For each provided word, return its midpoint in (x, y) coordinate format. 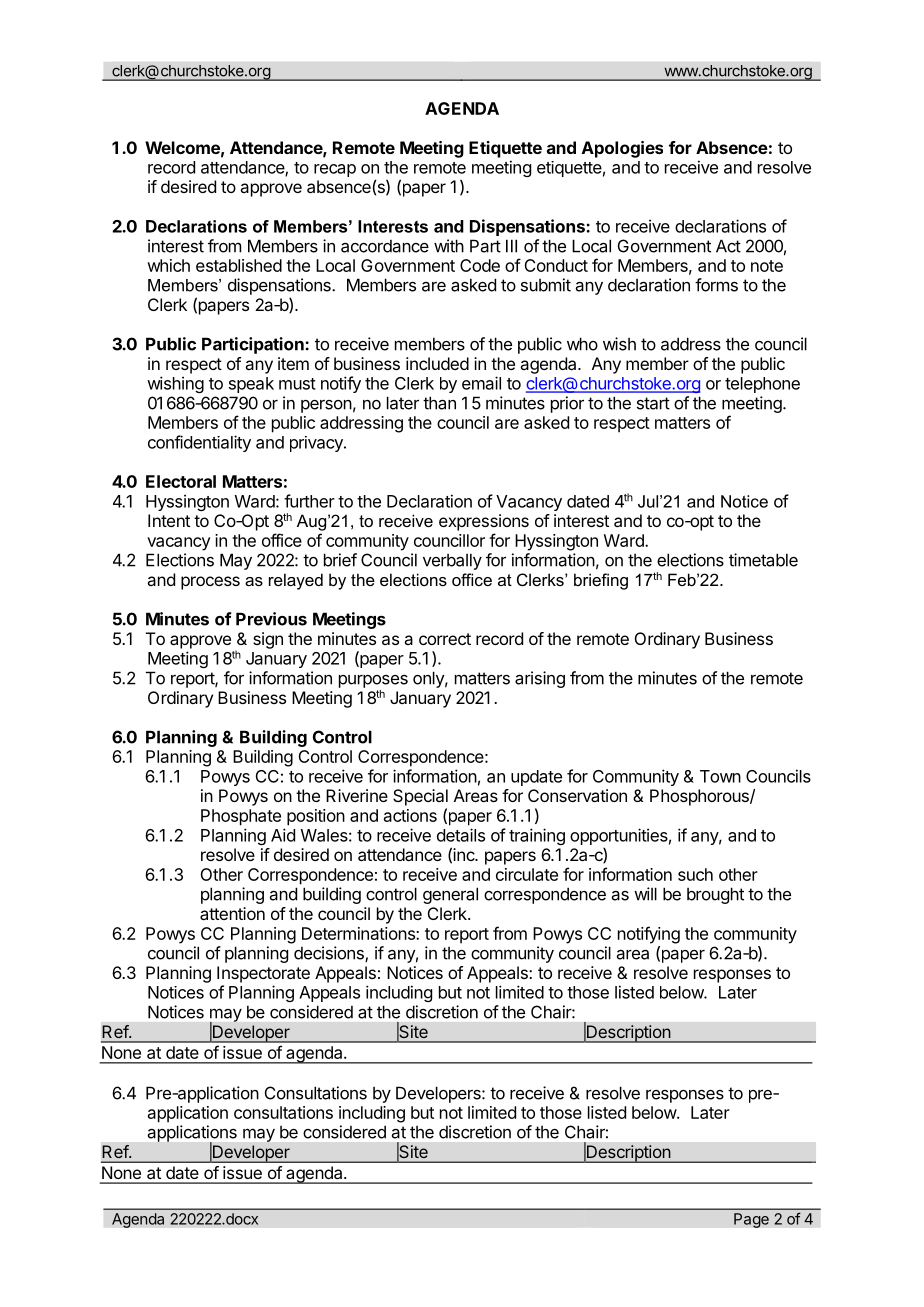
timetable (763, 560)
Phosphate (241, 817)
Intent (169, 520)
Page (751, 1220)
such (695, 874)
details (461, 835)
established (239, 265)
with (449, 246)
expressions (484, 522)
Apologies (622, 149)
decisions (330, 954)
